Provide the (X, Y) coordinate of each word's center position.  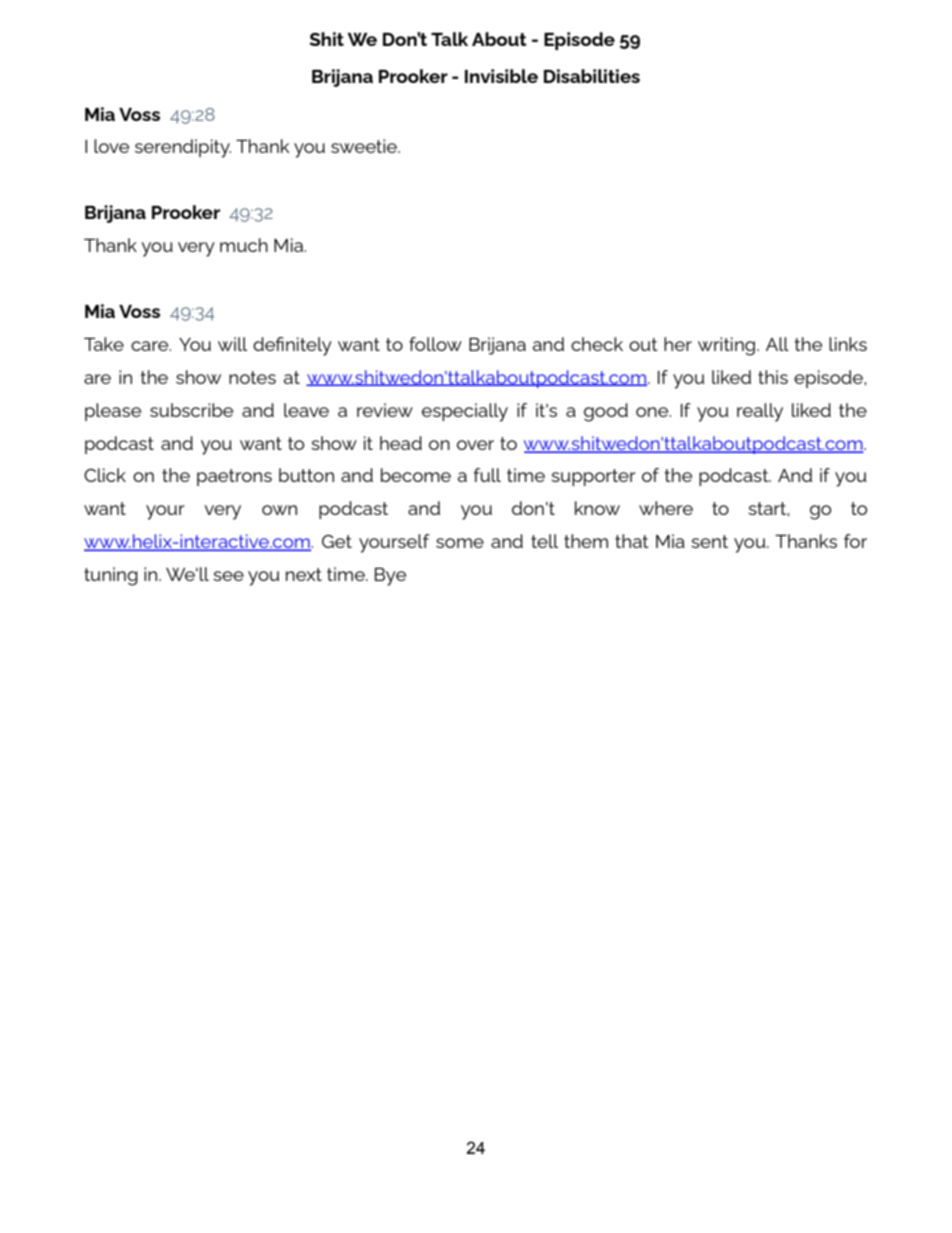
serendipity (183, 148)
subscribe (191, 410)
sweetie (365, 146)
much (244, 245)
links (848, 344)
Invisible (501, 76)
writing (728, 346)
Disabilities (592, 76)
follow (435, 344)
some (460, 543)
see (228, 576)
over (475, 445)
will (232, 344)
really (760, 412)
